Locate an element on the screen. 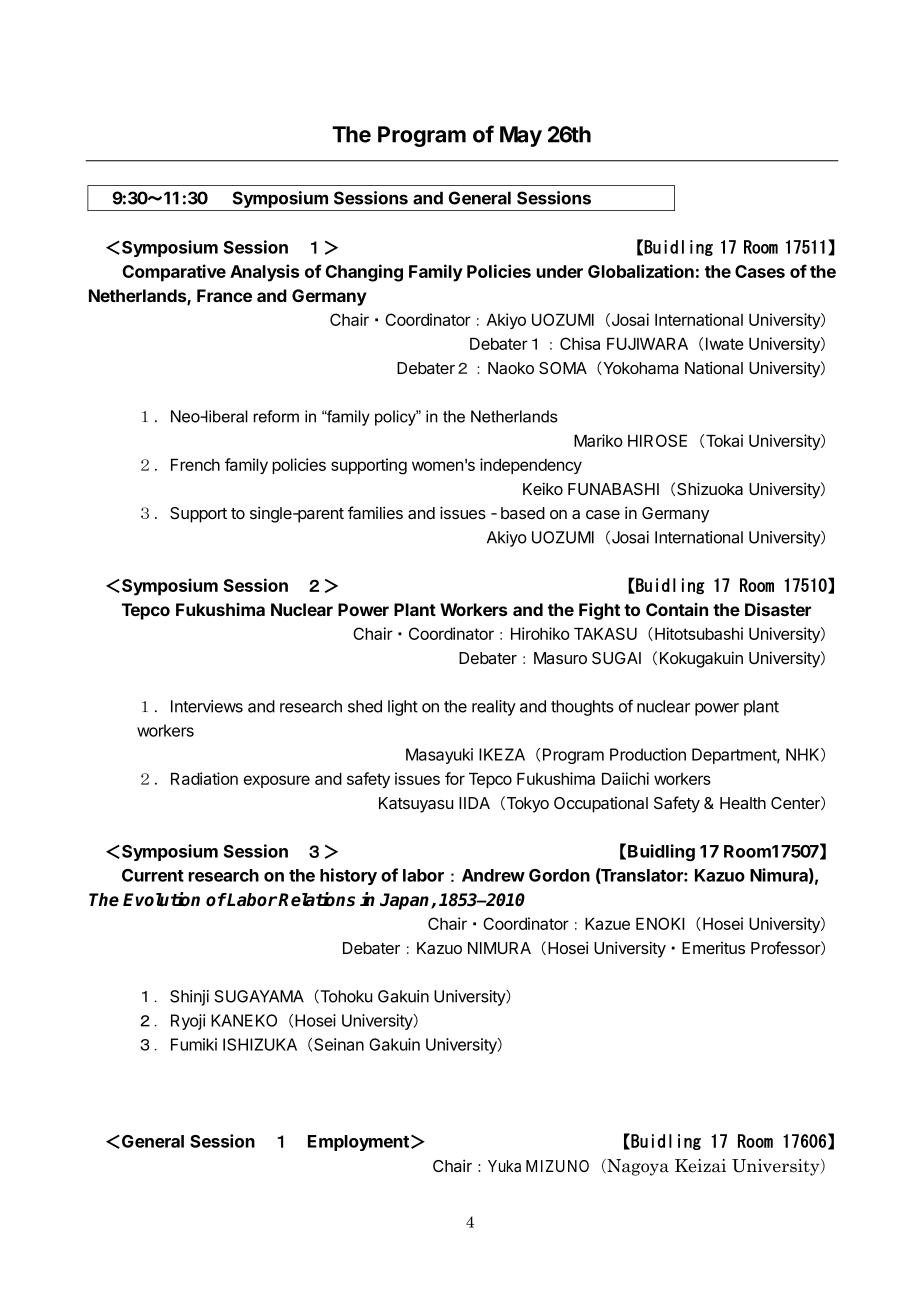  Analysis is located at coordinates (264, 273).
